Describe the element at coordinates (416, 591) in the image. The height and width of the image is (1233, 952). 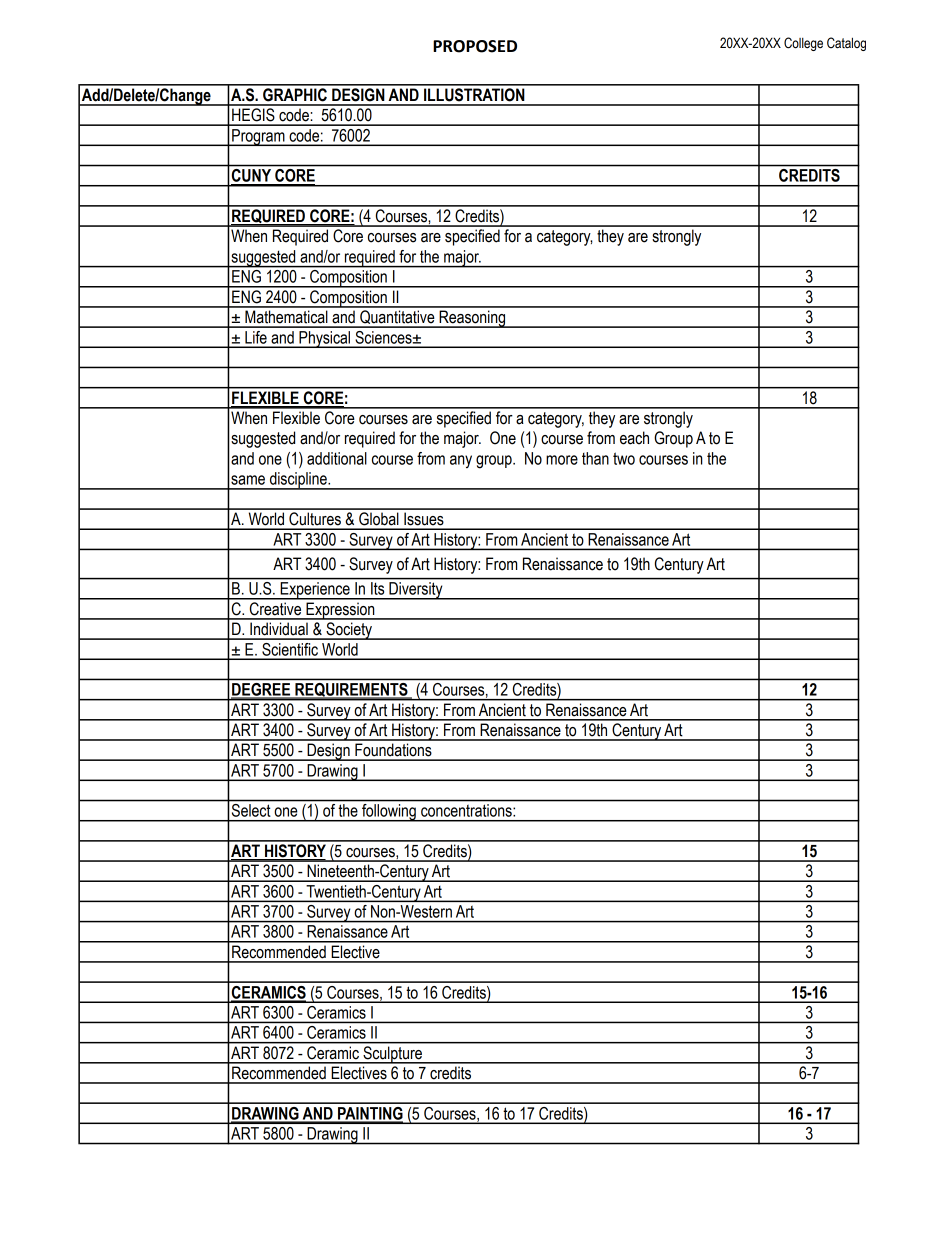
I see `Diversity` at that location.
